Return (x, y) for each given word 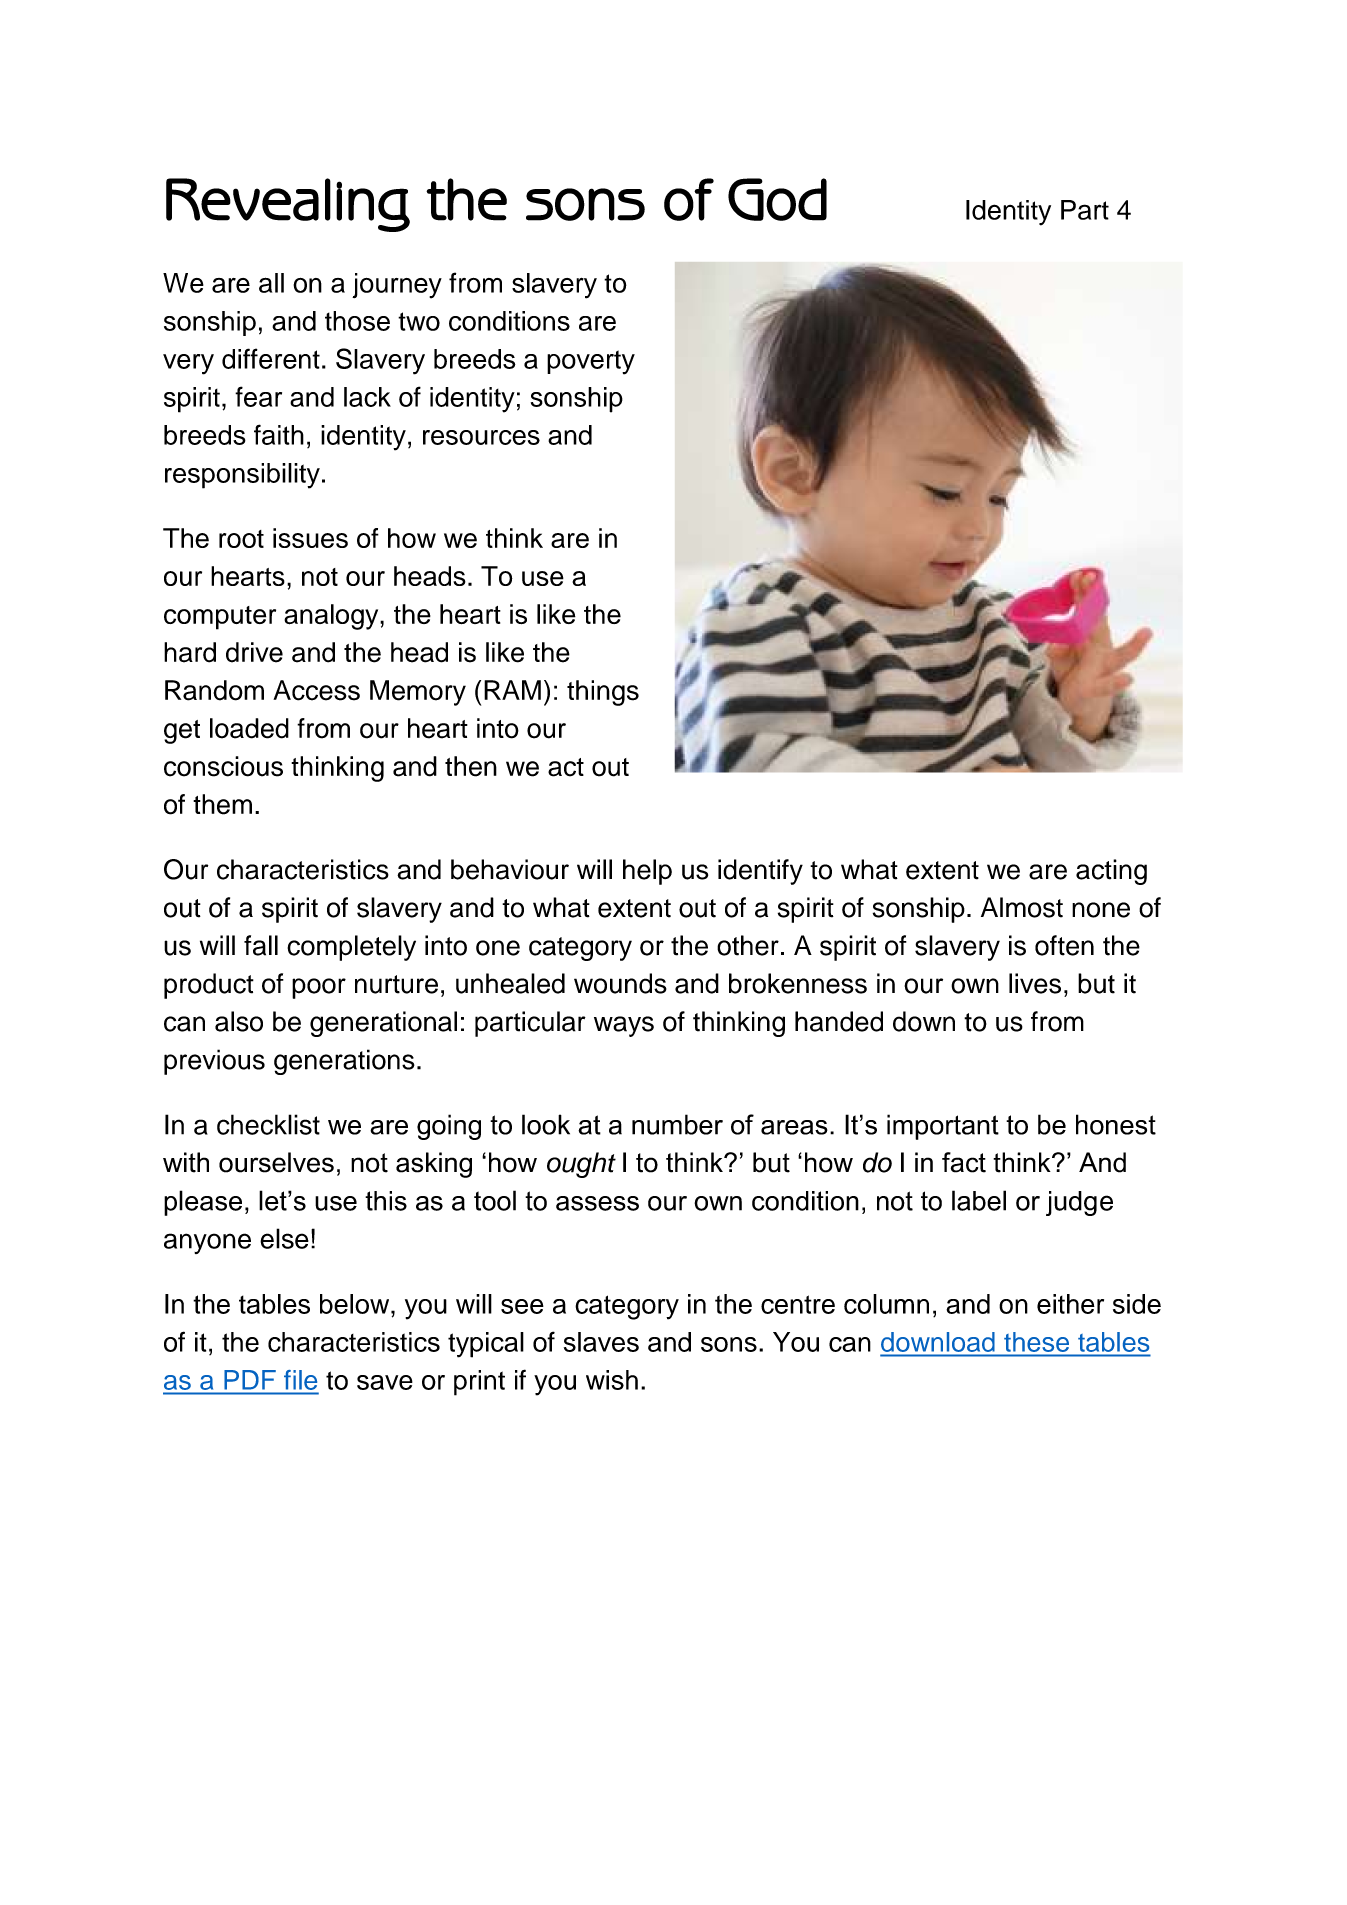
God (777, 199)
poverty (591, 362)
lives (1035, 983)
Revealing (288, 205)
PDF (250, 1379)
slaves (601, 1342)
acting (1111, 872)
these (1036, 1342)
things (603, 693)
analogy (332, 617)
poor (319, 988)
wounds (620, 983)
